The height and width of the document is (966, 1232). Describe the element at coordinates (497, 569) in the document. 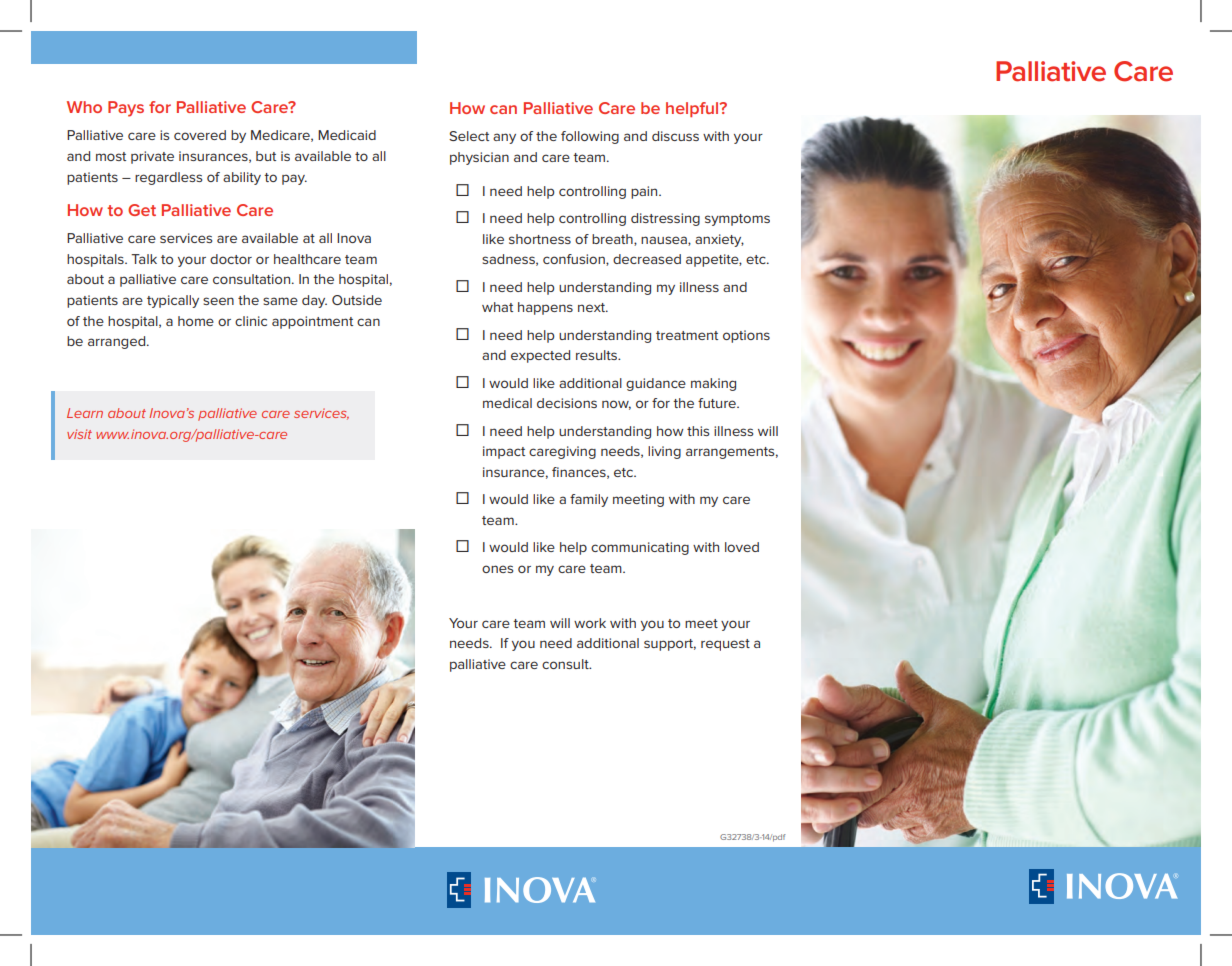

I see `ones` at that location.
